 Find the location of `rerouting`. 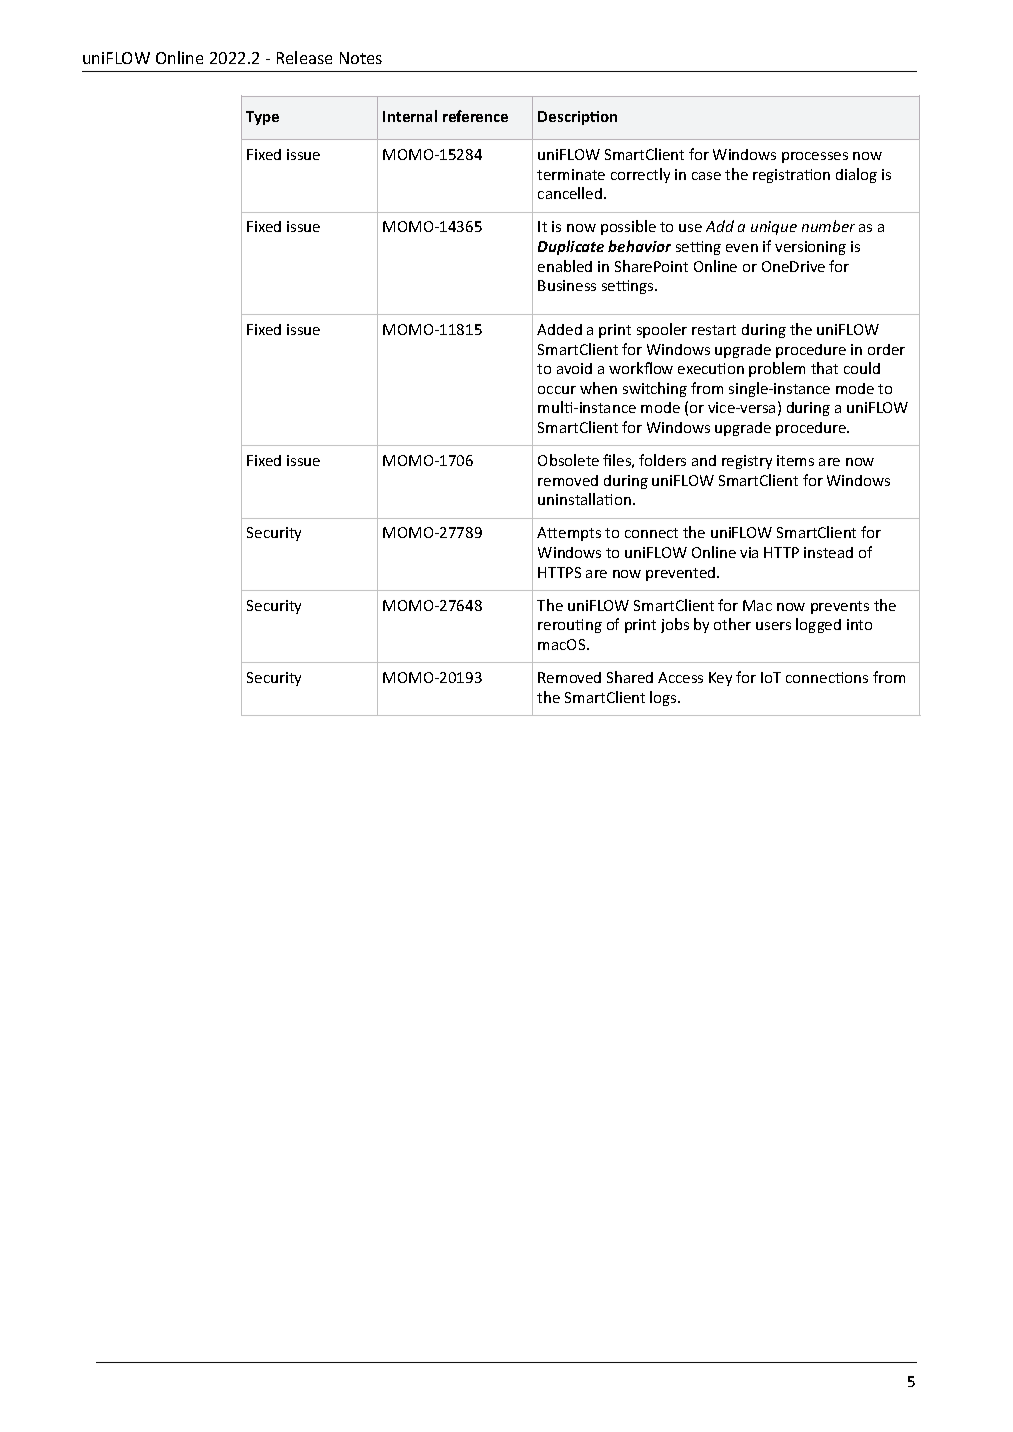

rerouting is located at coordinates (570, 626).
